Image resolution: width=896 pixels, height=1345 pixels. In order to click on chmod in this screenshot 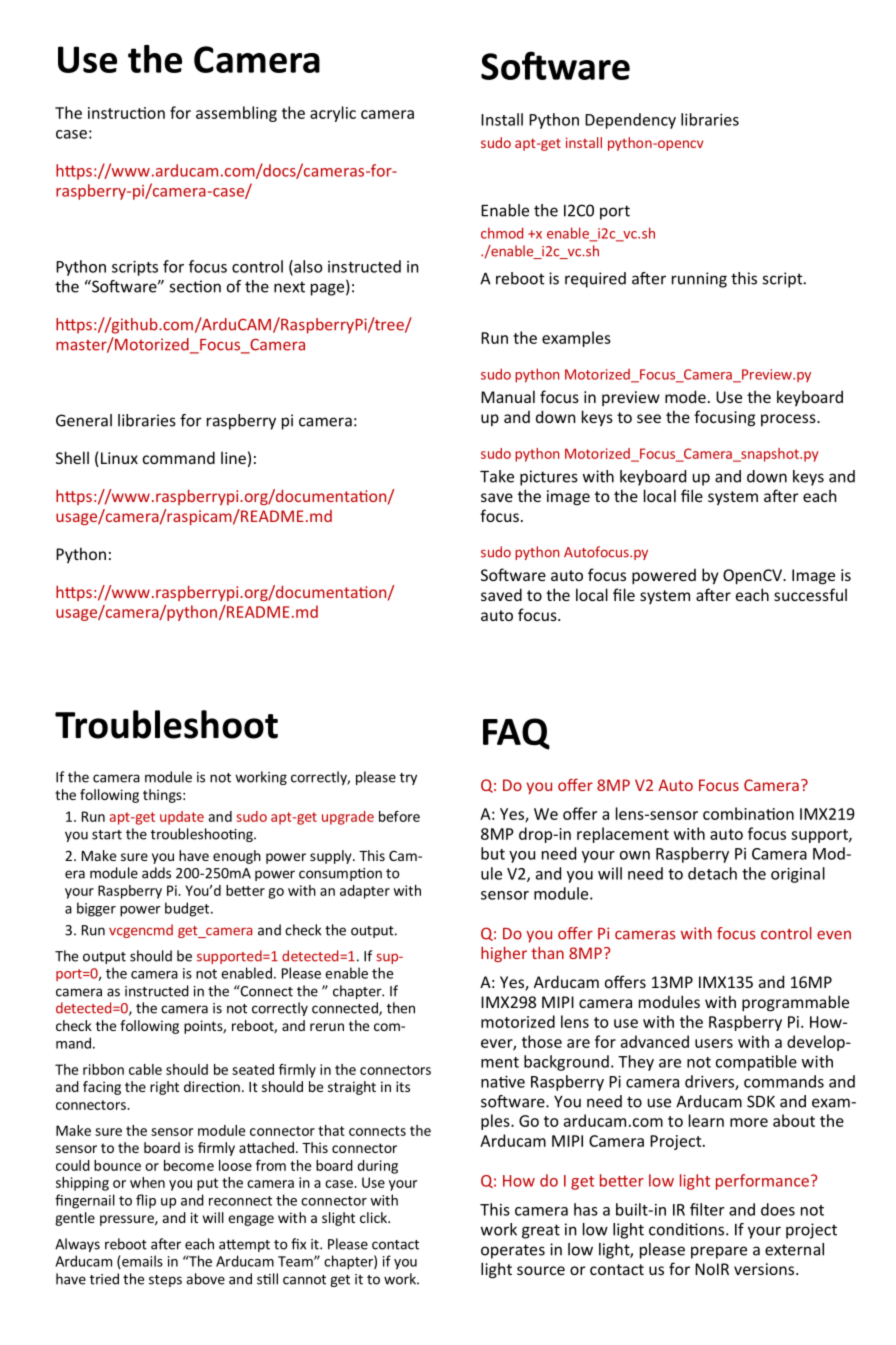, I will do `click(502, 233)`.
